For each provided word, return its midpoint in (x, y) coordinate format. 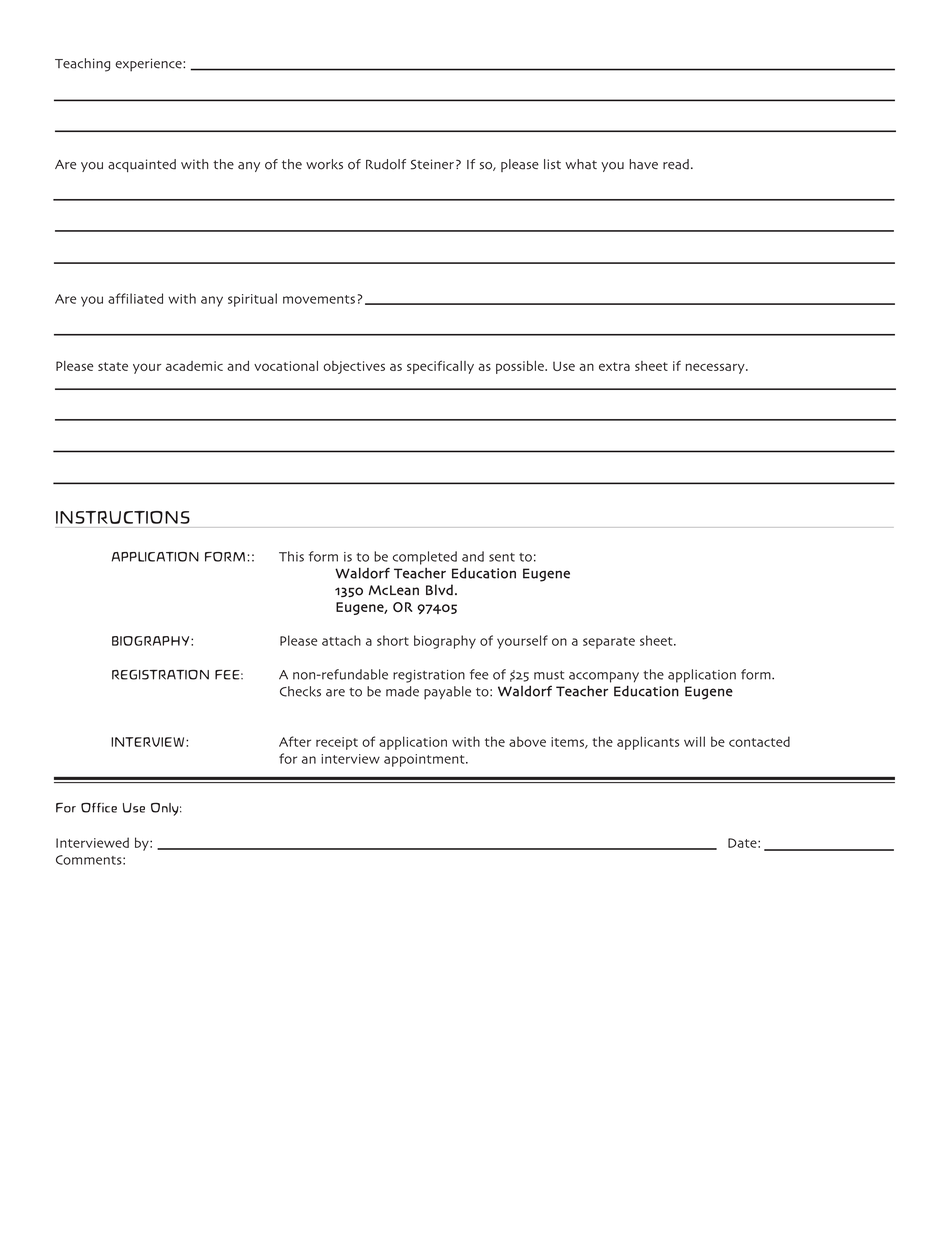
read (676, 164)
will (694, 741)
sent (502, 557)
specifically (440, 367)
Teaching (82, 65)
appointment (425, 760)
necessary (716, 368)
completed (425, 558)
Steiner (432, 164)
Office (99, 807)
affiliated (135, 298)
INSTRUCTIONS (123, 517)
